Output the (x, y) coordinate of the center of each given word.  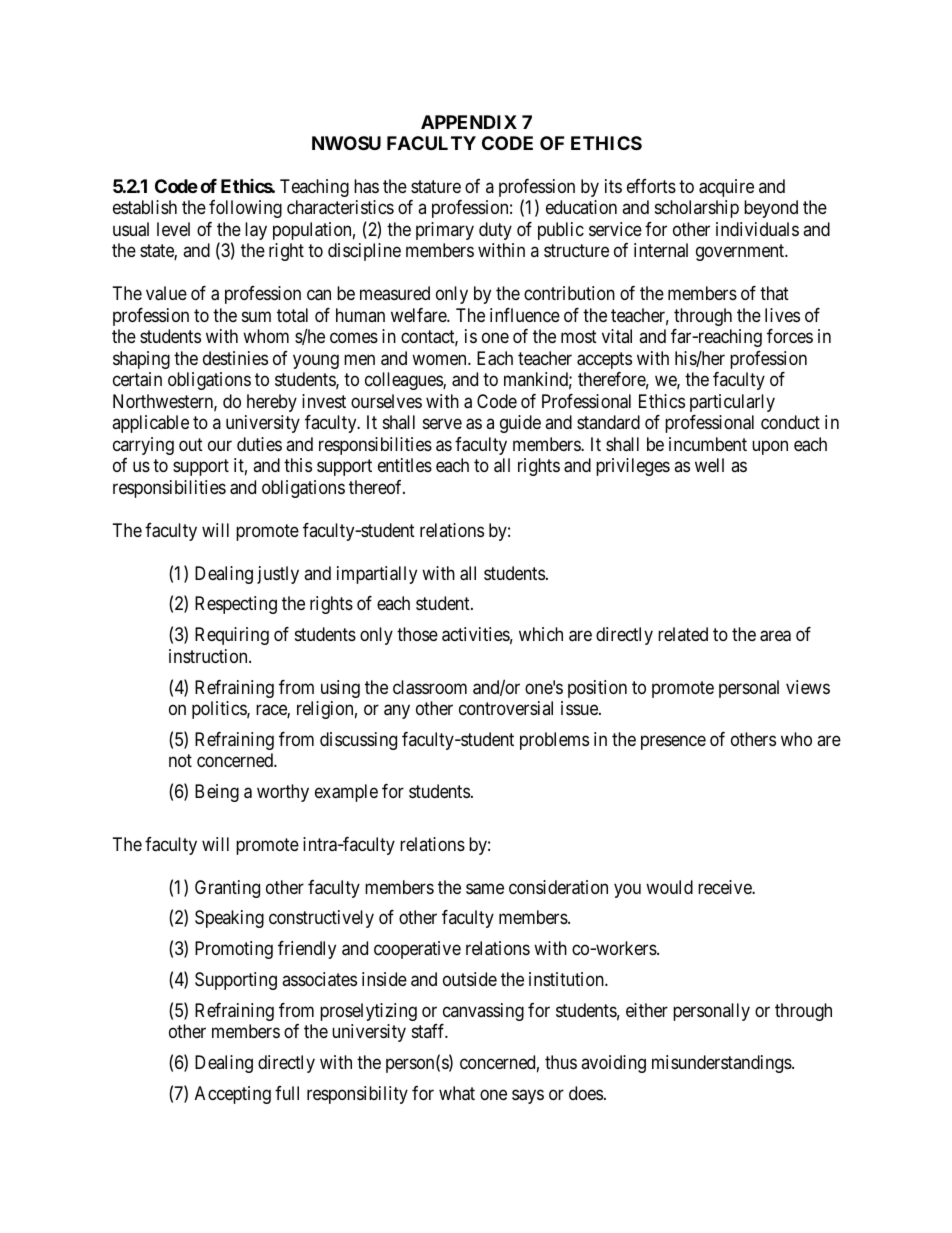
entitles (405, 465)
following (245, 209)
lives (782, 315)
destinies (235, 358)
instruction (209, 656)
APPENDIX (469, 122)
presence (673, 742)
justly (278, 575)
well (709, 465)
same (485, 889)
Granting (227, 889)
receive (725, 887)
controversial (506, 708)
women (440, 359)
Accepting (233, 1095)
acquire (726, 188)
